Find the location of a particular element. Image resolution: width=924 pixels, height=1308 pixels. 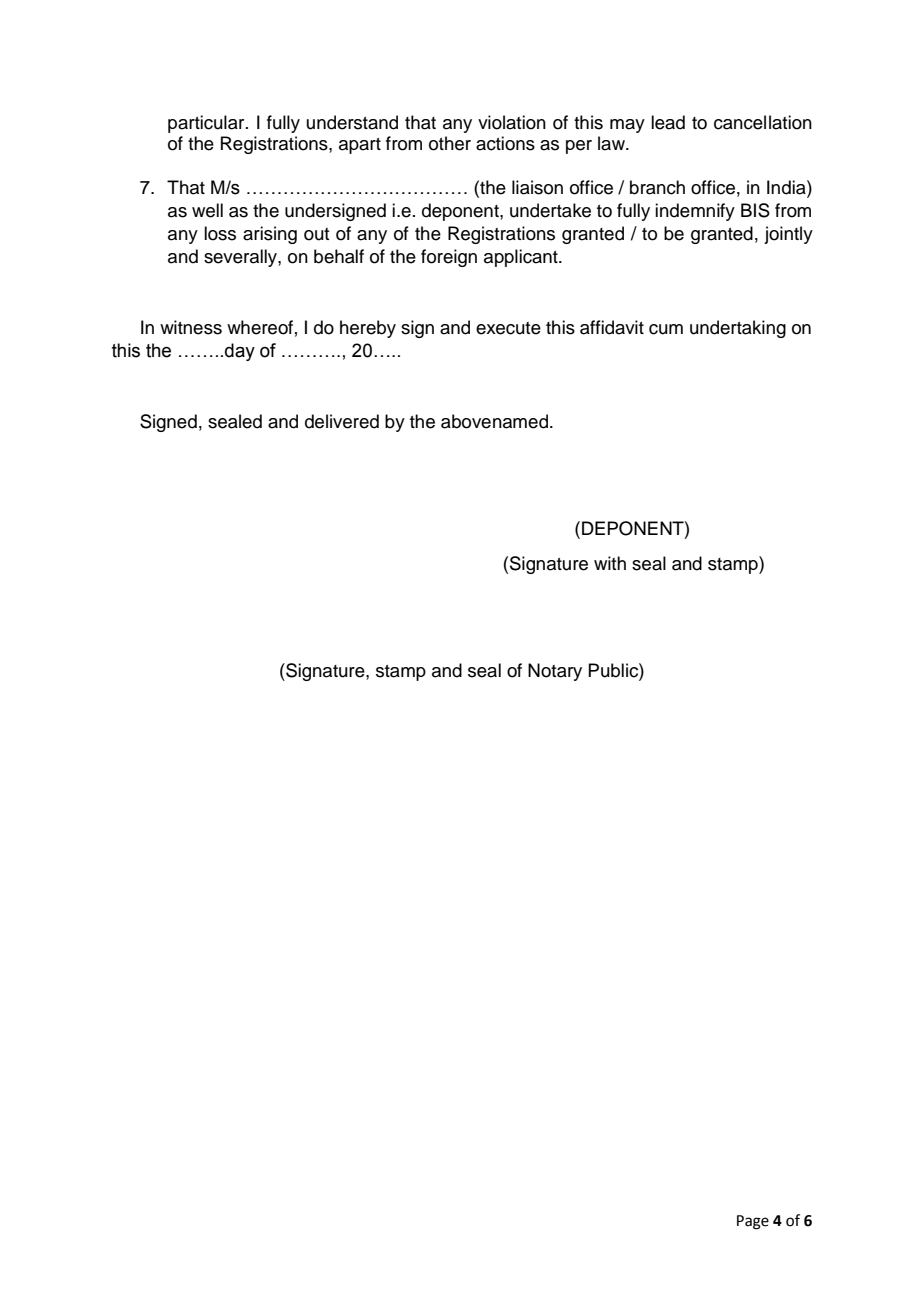

Notary is located at coordinates (555, 672).
